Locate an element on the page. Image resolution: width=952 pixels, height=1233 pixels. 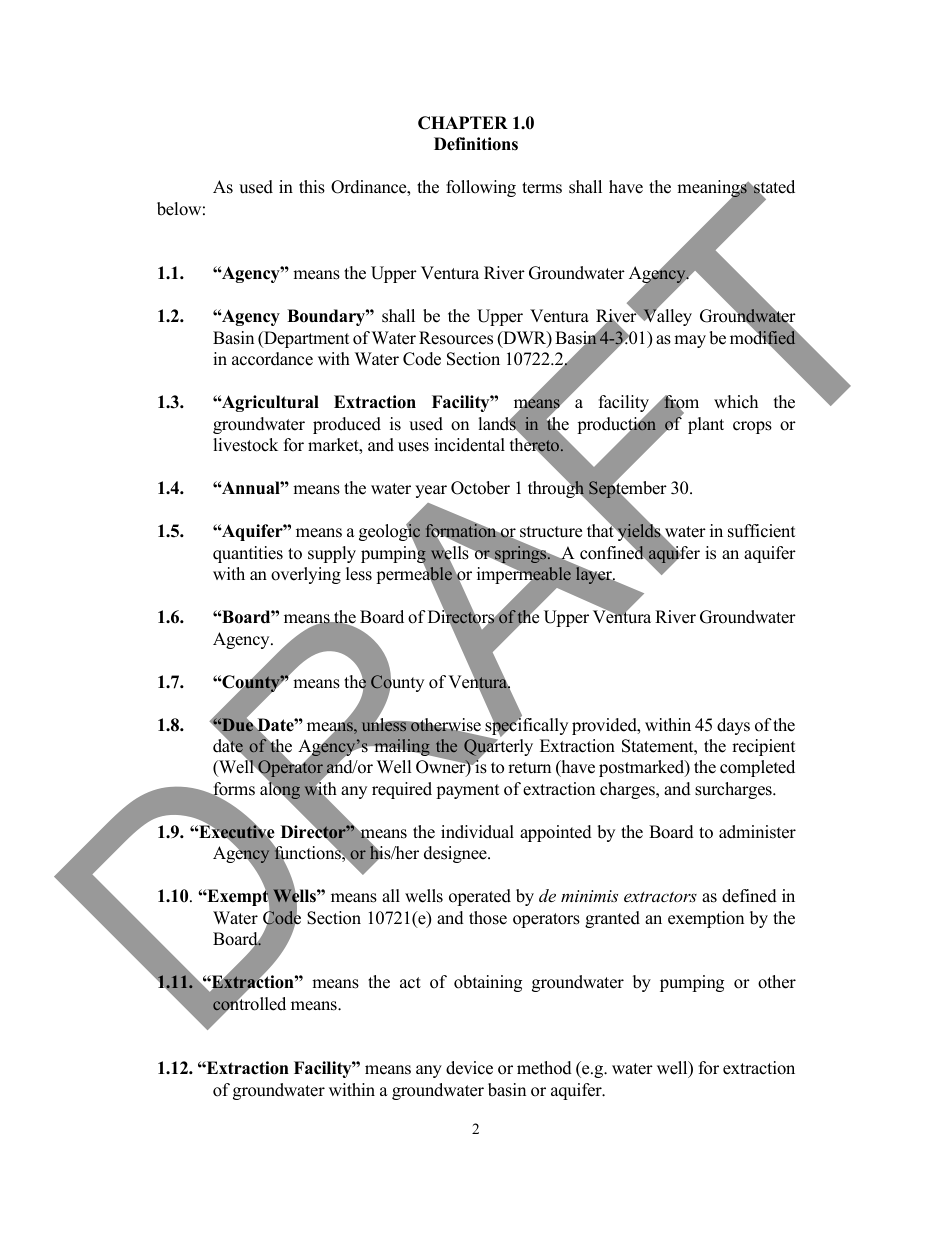
device is located at coordinates (469, 1068).
